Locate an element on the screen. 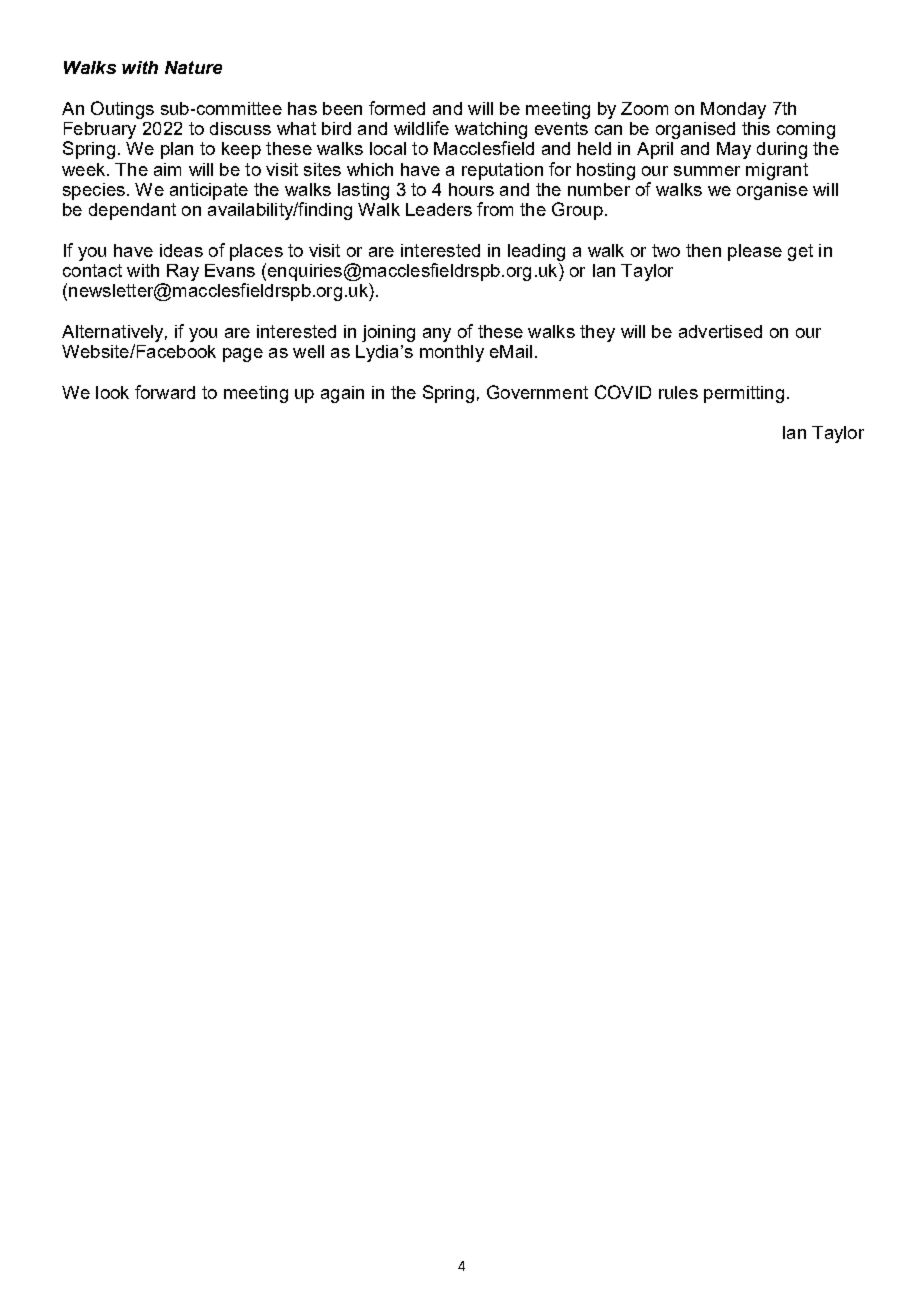  Nature is located at coordinates (193, 67).
